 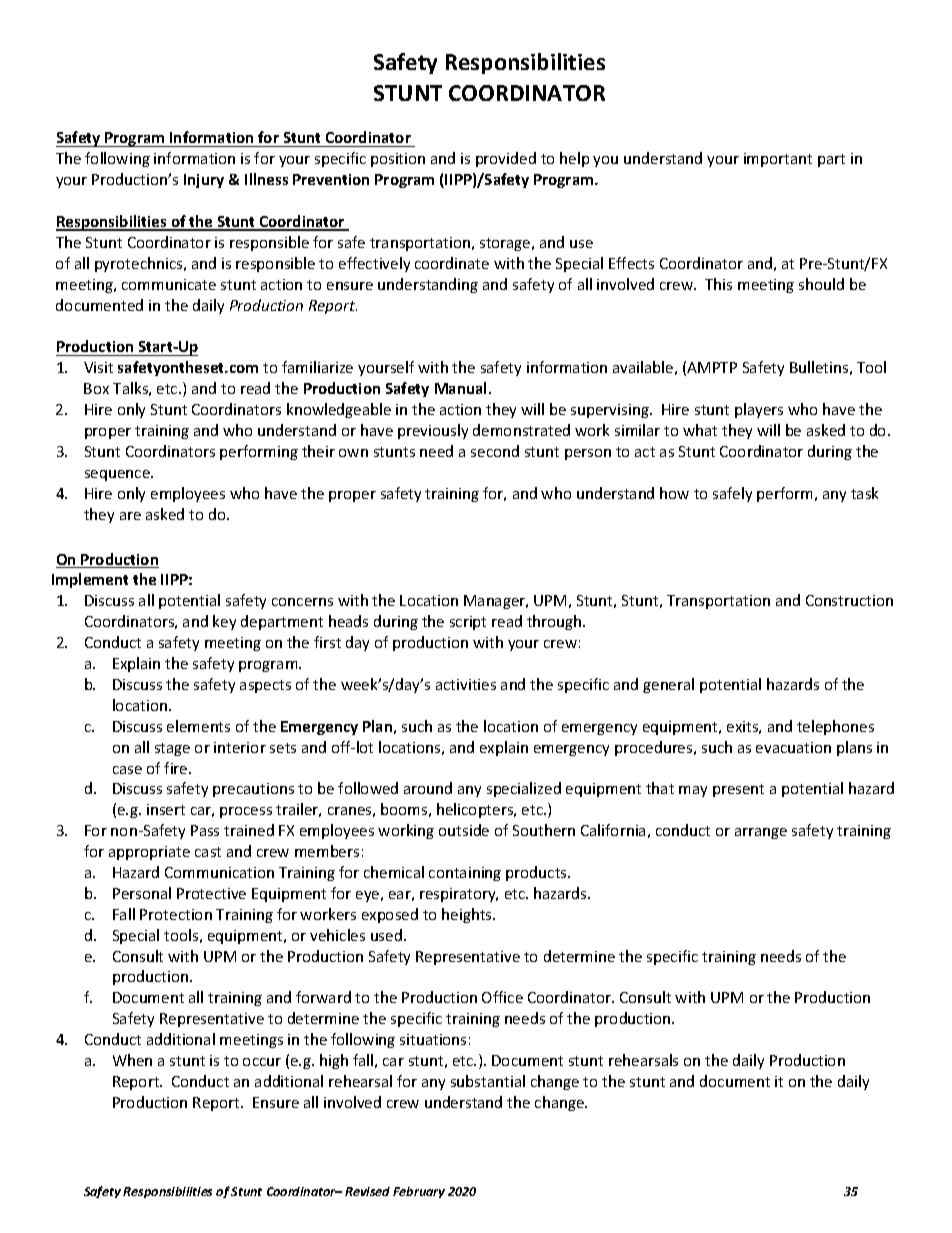 I want to click on are, so click(x=130, y=516).
